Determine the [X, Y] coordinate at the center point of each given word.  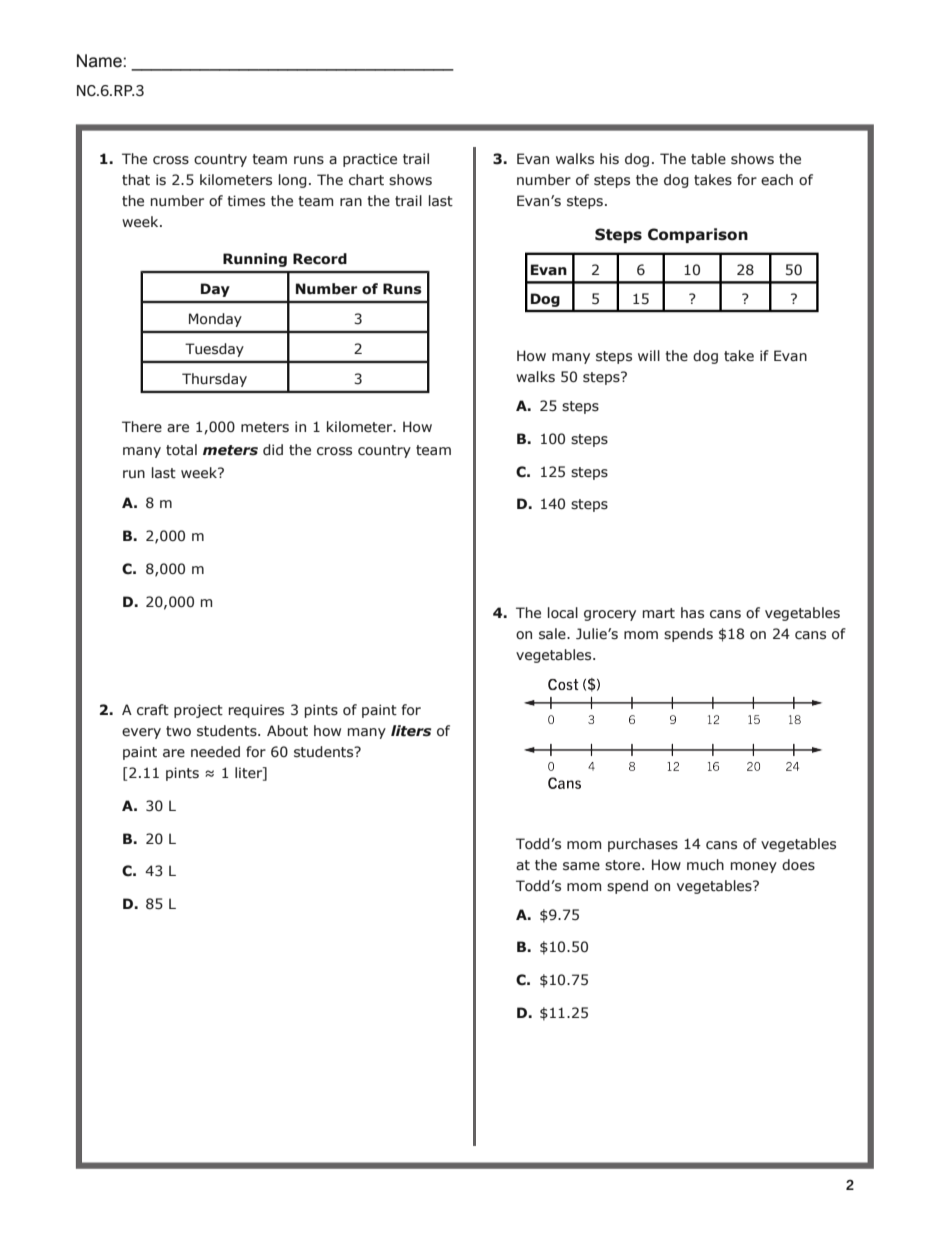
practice [370, 160]
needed [215, 752]
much [705, 865]
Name [100, 61]
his [609, 159]
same [581, 866]
